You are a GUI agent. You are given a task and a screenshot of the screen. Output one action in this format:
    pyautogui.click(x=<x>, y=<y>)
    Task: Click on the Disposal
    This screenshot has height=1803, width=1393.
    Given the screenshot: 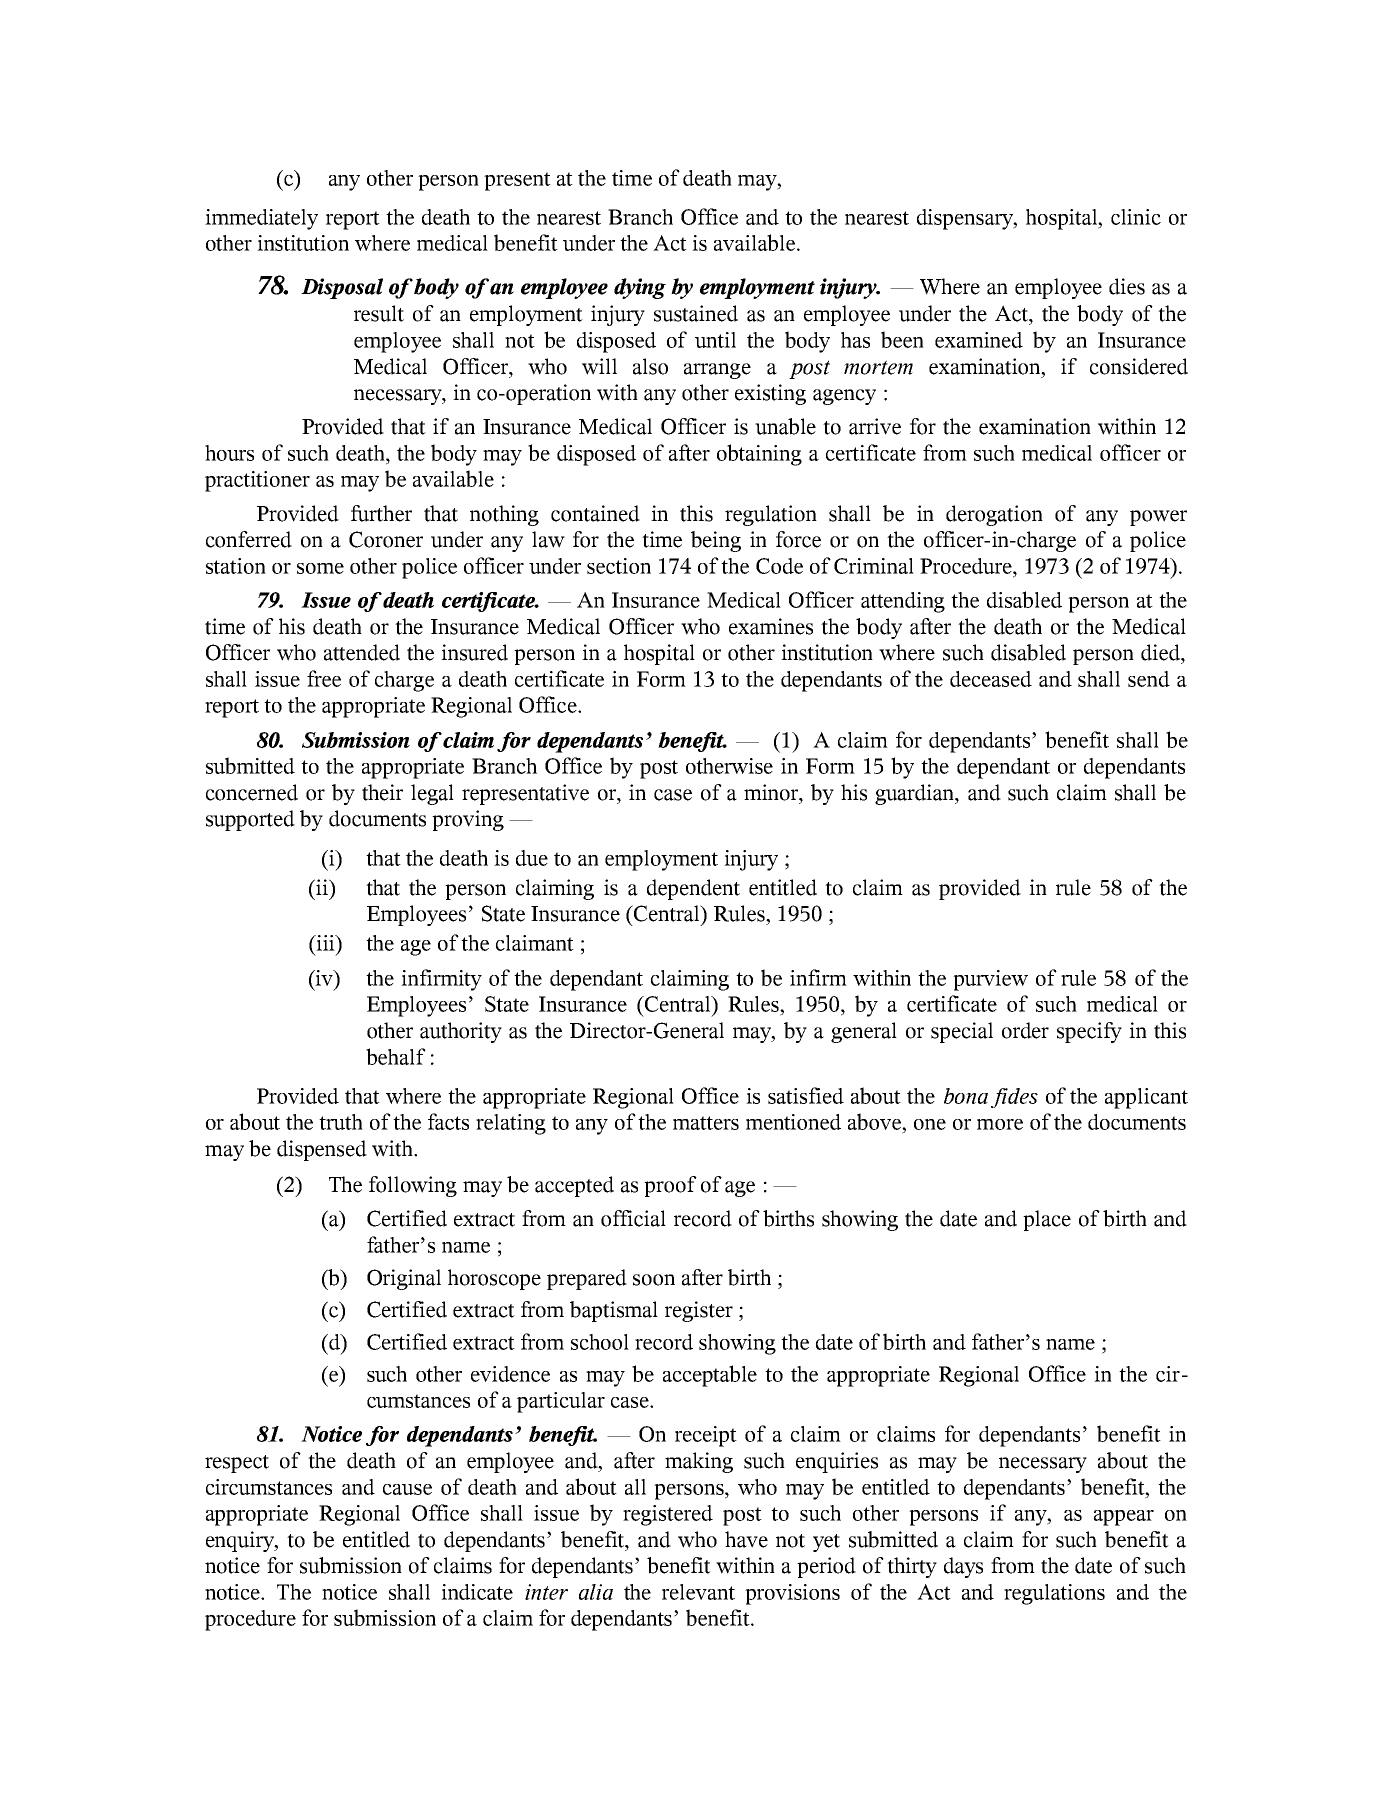 What is the action you would take?
    pyautogui.click(x=342, y=288)
